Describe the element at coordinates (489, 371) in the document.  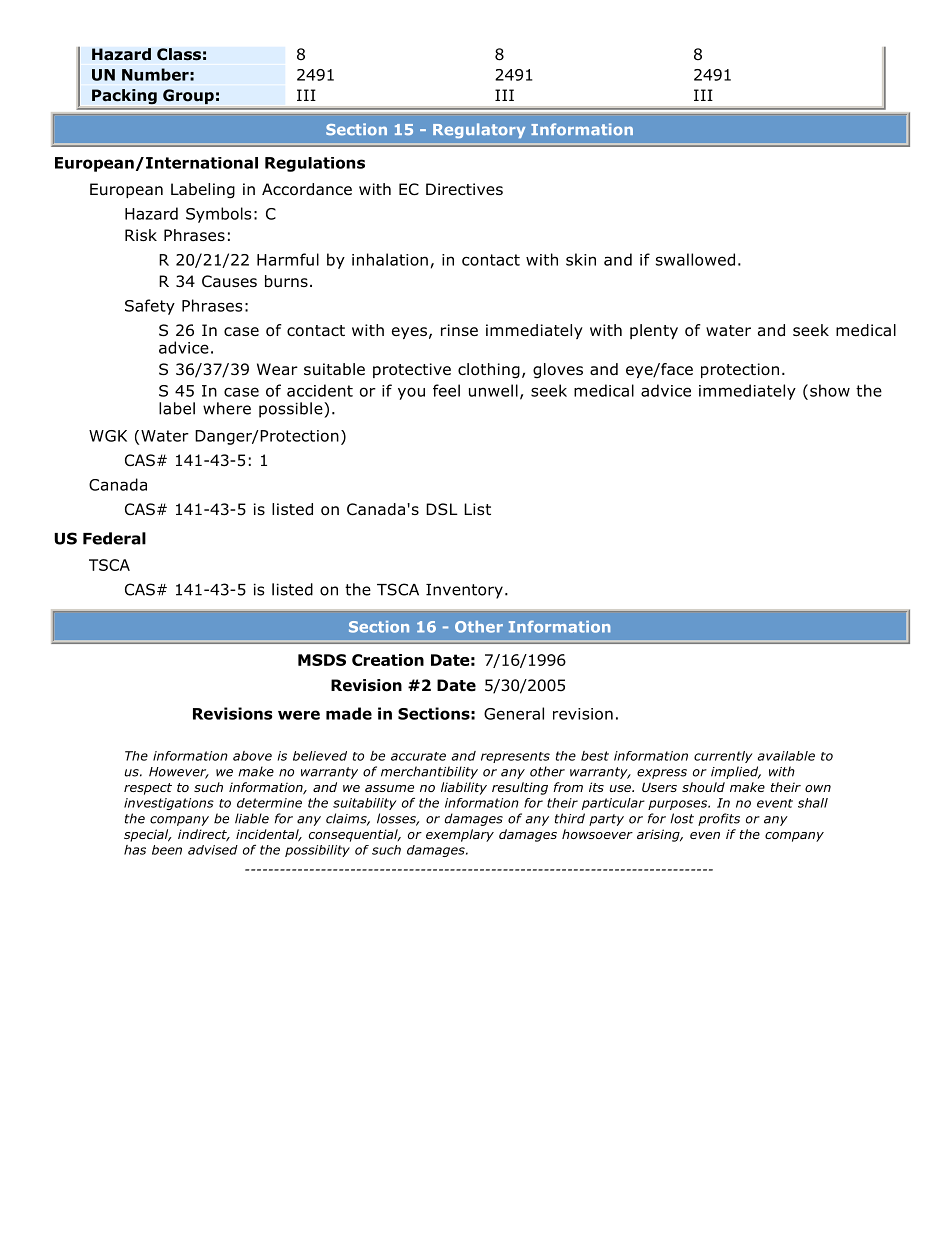
I see `clothing` at that location.
